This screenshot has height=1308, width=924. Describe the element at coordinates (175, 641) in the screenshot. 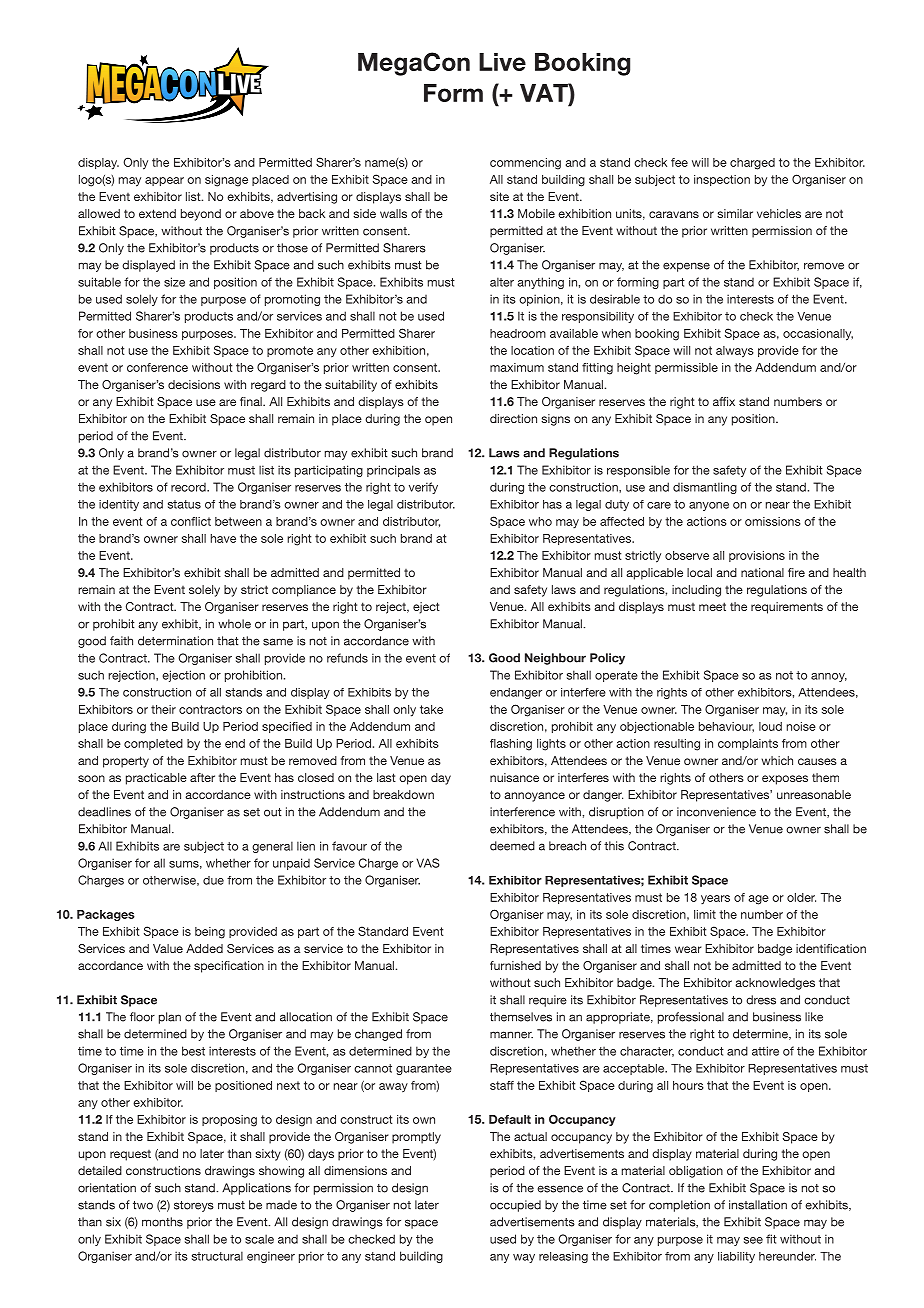

I see `determination` at that location.
